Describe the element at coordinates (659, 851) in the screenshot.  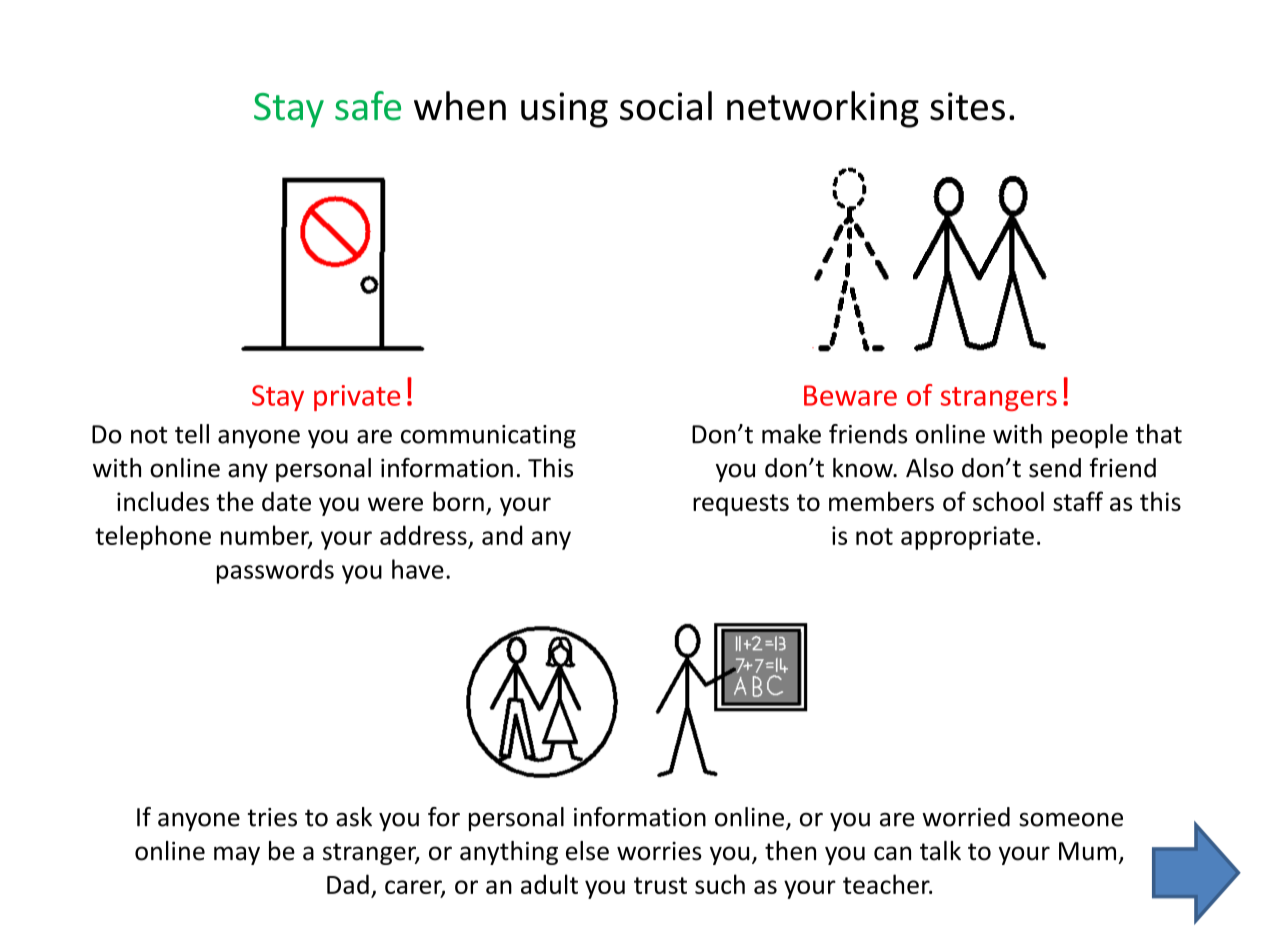
I see `worries` at that location.
